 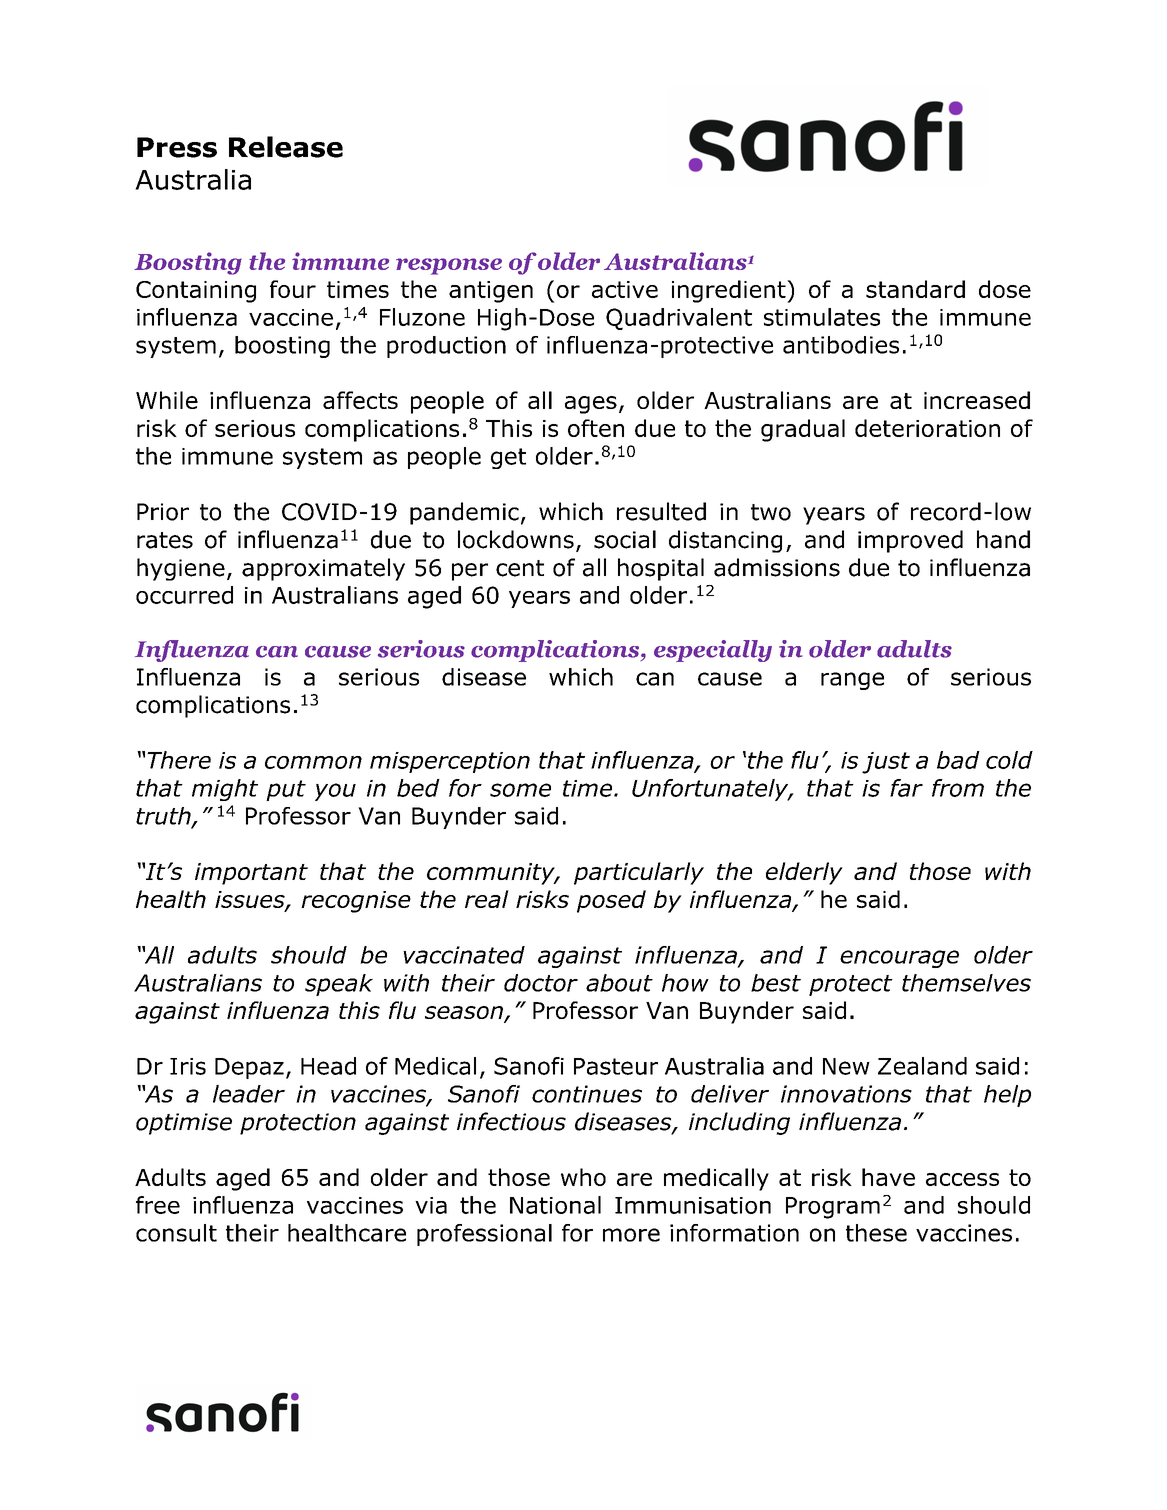 I want to click on especially, so click(x=713, y=651).
